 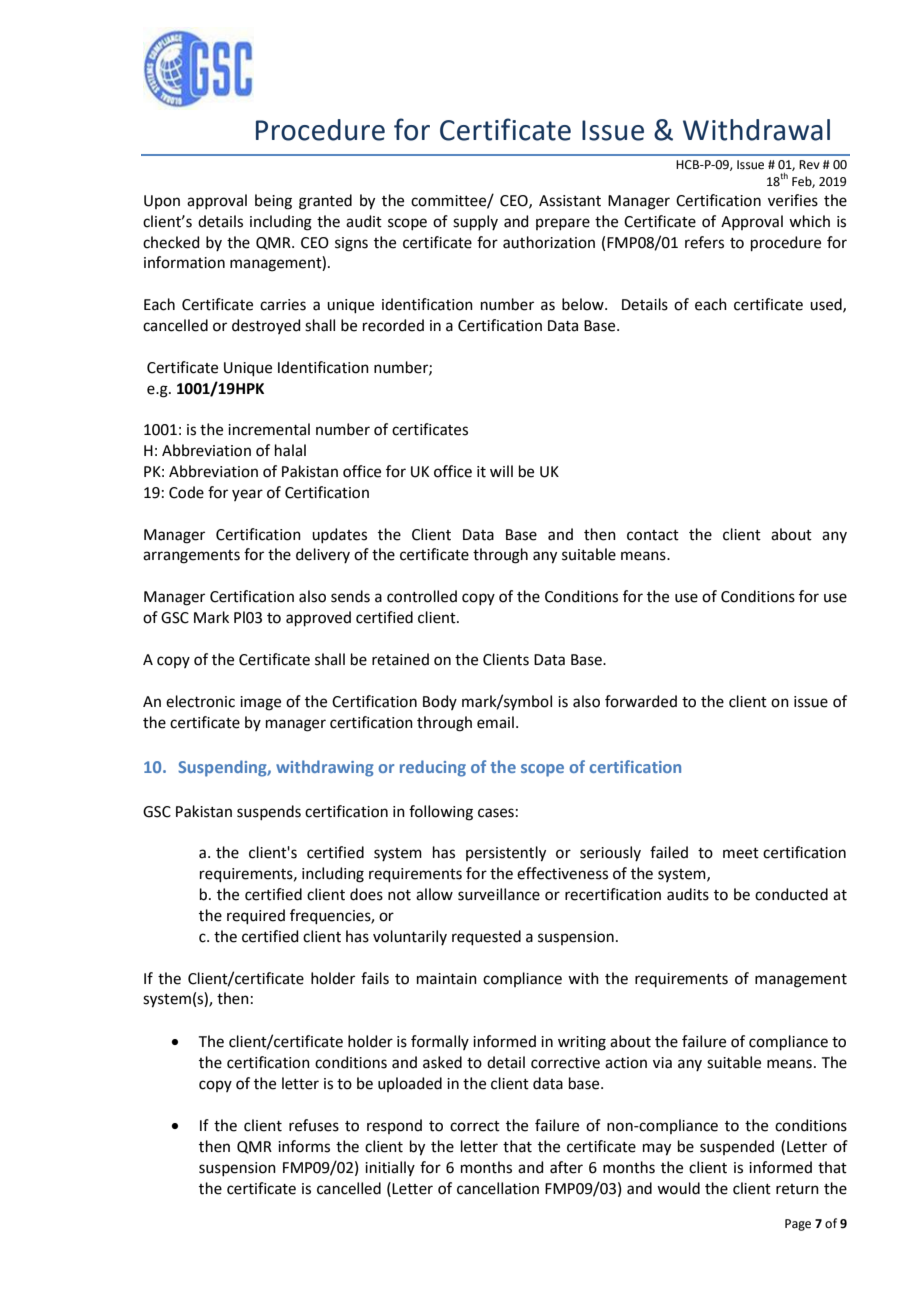 What do you see at coordinates (191, 557) in the page?
I see `arrangements` at bounding box center [191, 557].
